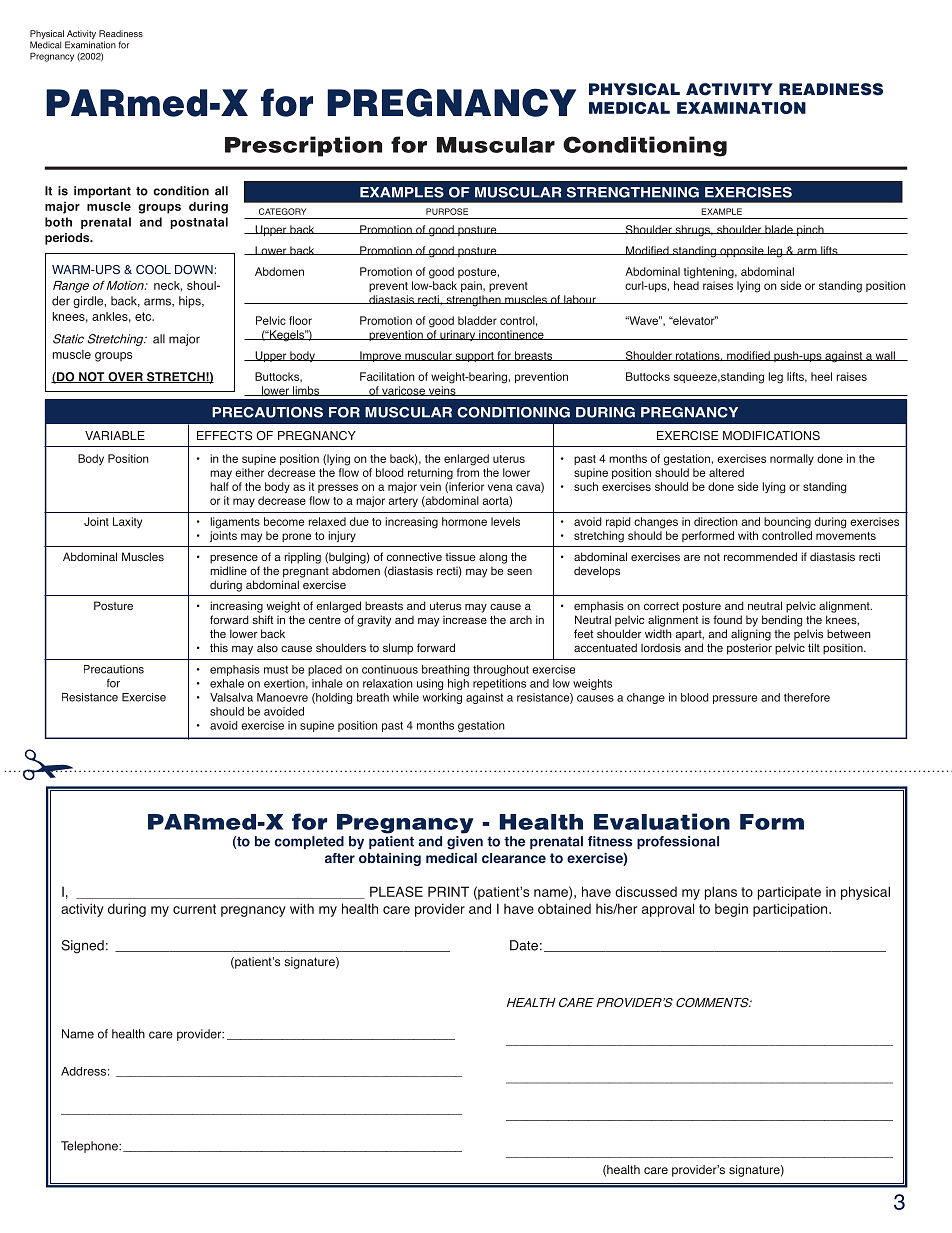 The height and width of the screenshot is (1233, 952). What do you see at coordinates (448, 891) in the screenshot?
I see `PRINT` at bounding box center [448, 891].
